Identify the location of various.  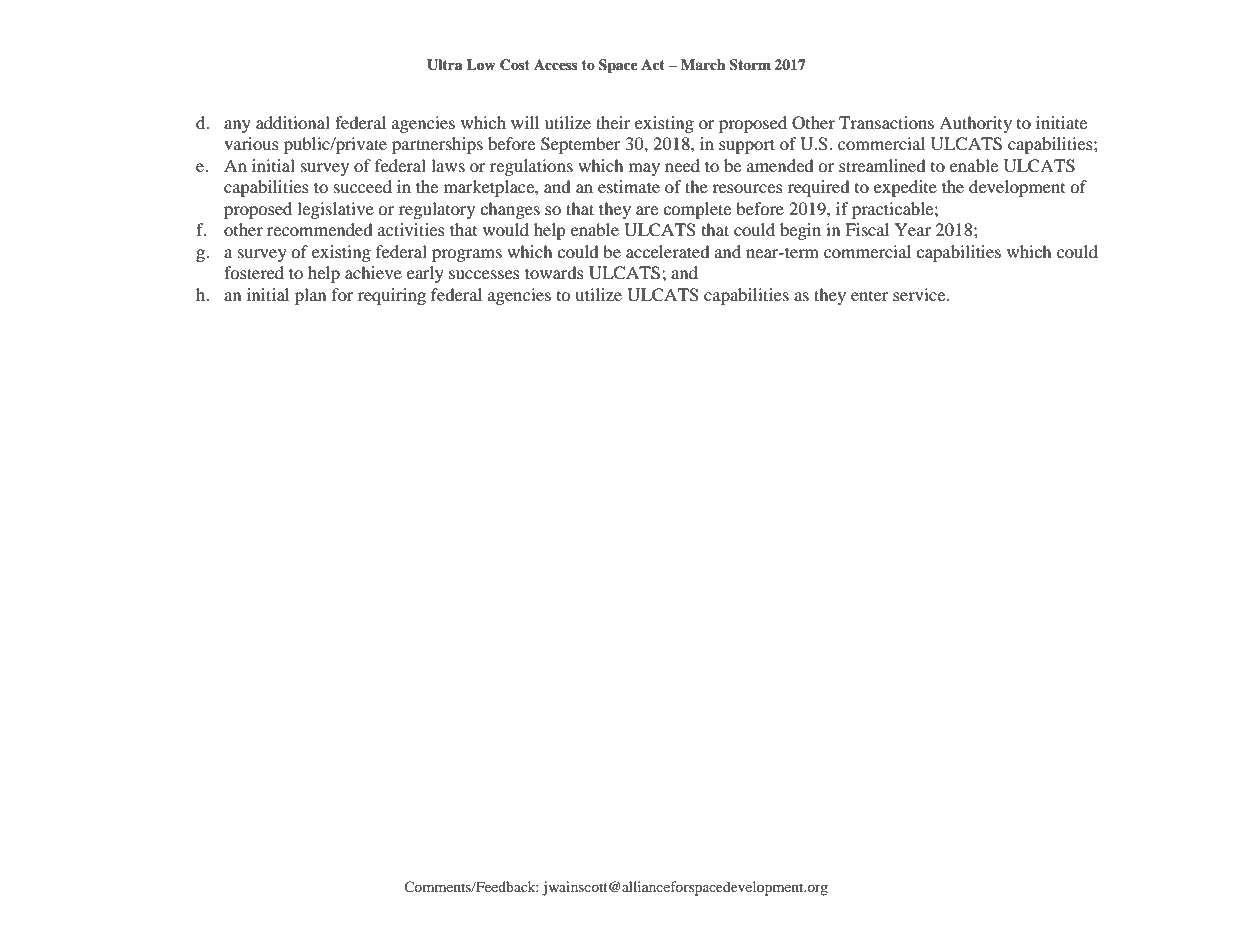
(251, 143).
